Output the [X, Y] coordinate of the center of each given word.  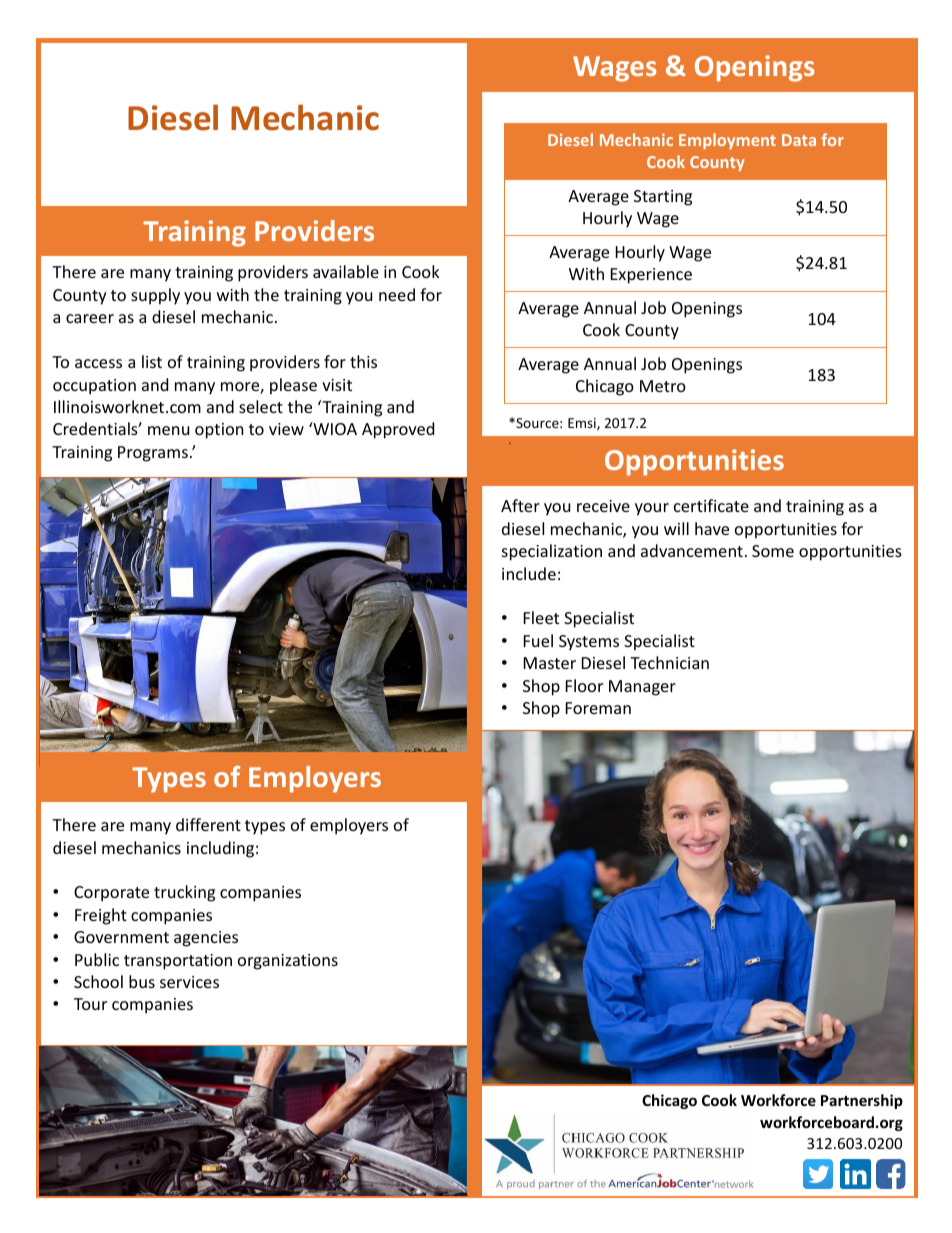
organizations [288, 962]
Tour [90, 1004]
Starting [663, 198]
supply [155, 296]
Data [799, 140]
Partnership [862, 1101]
